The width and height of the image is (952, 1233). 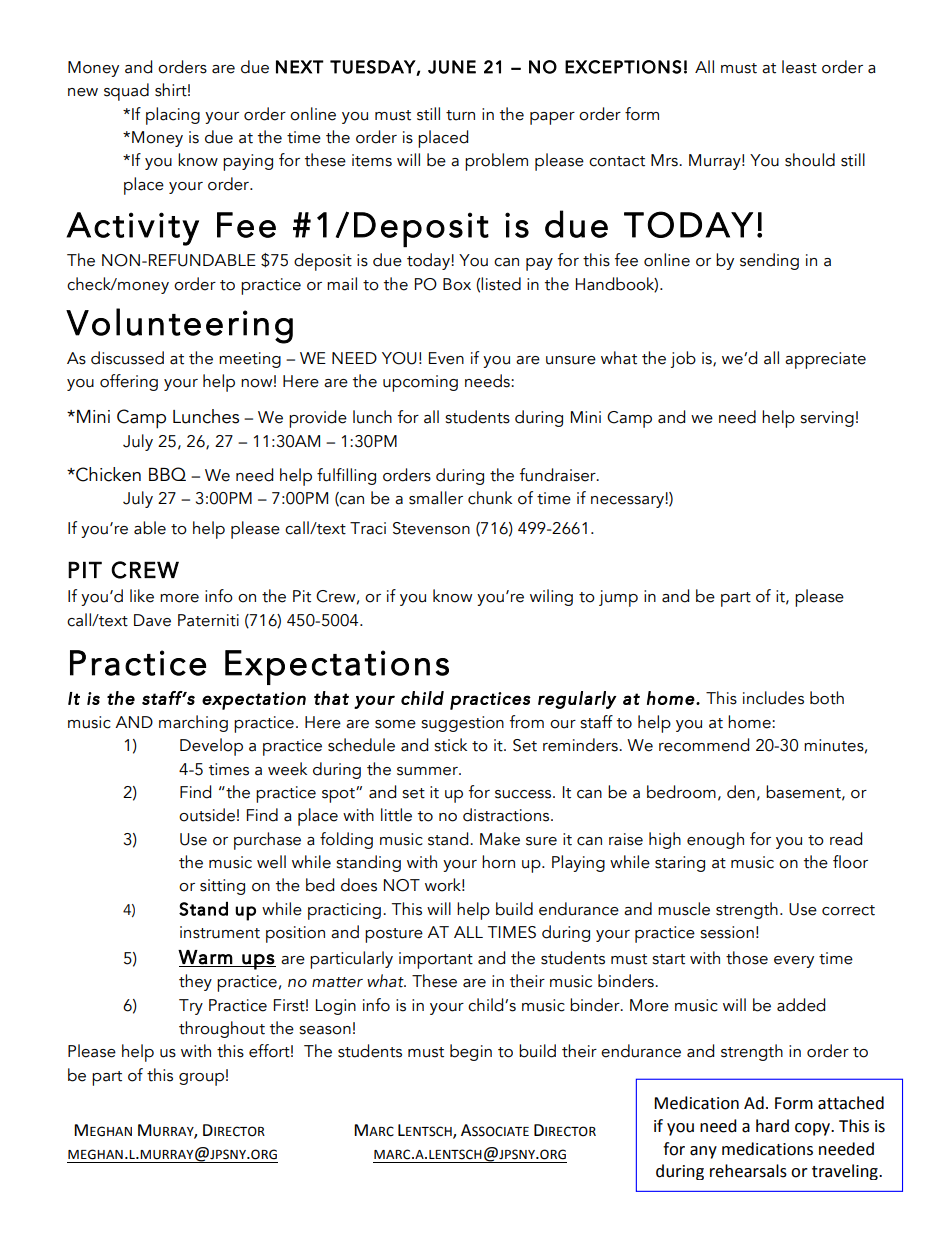 What do you see at coordinates (460, 115) in the image?
I see `turn` at bounding box center [460, 115].
